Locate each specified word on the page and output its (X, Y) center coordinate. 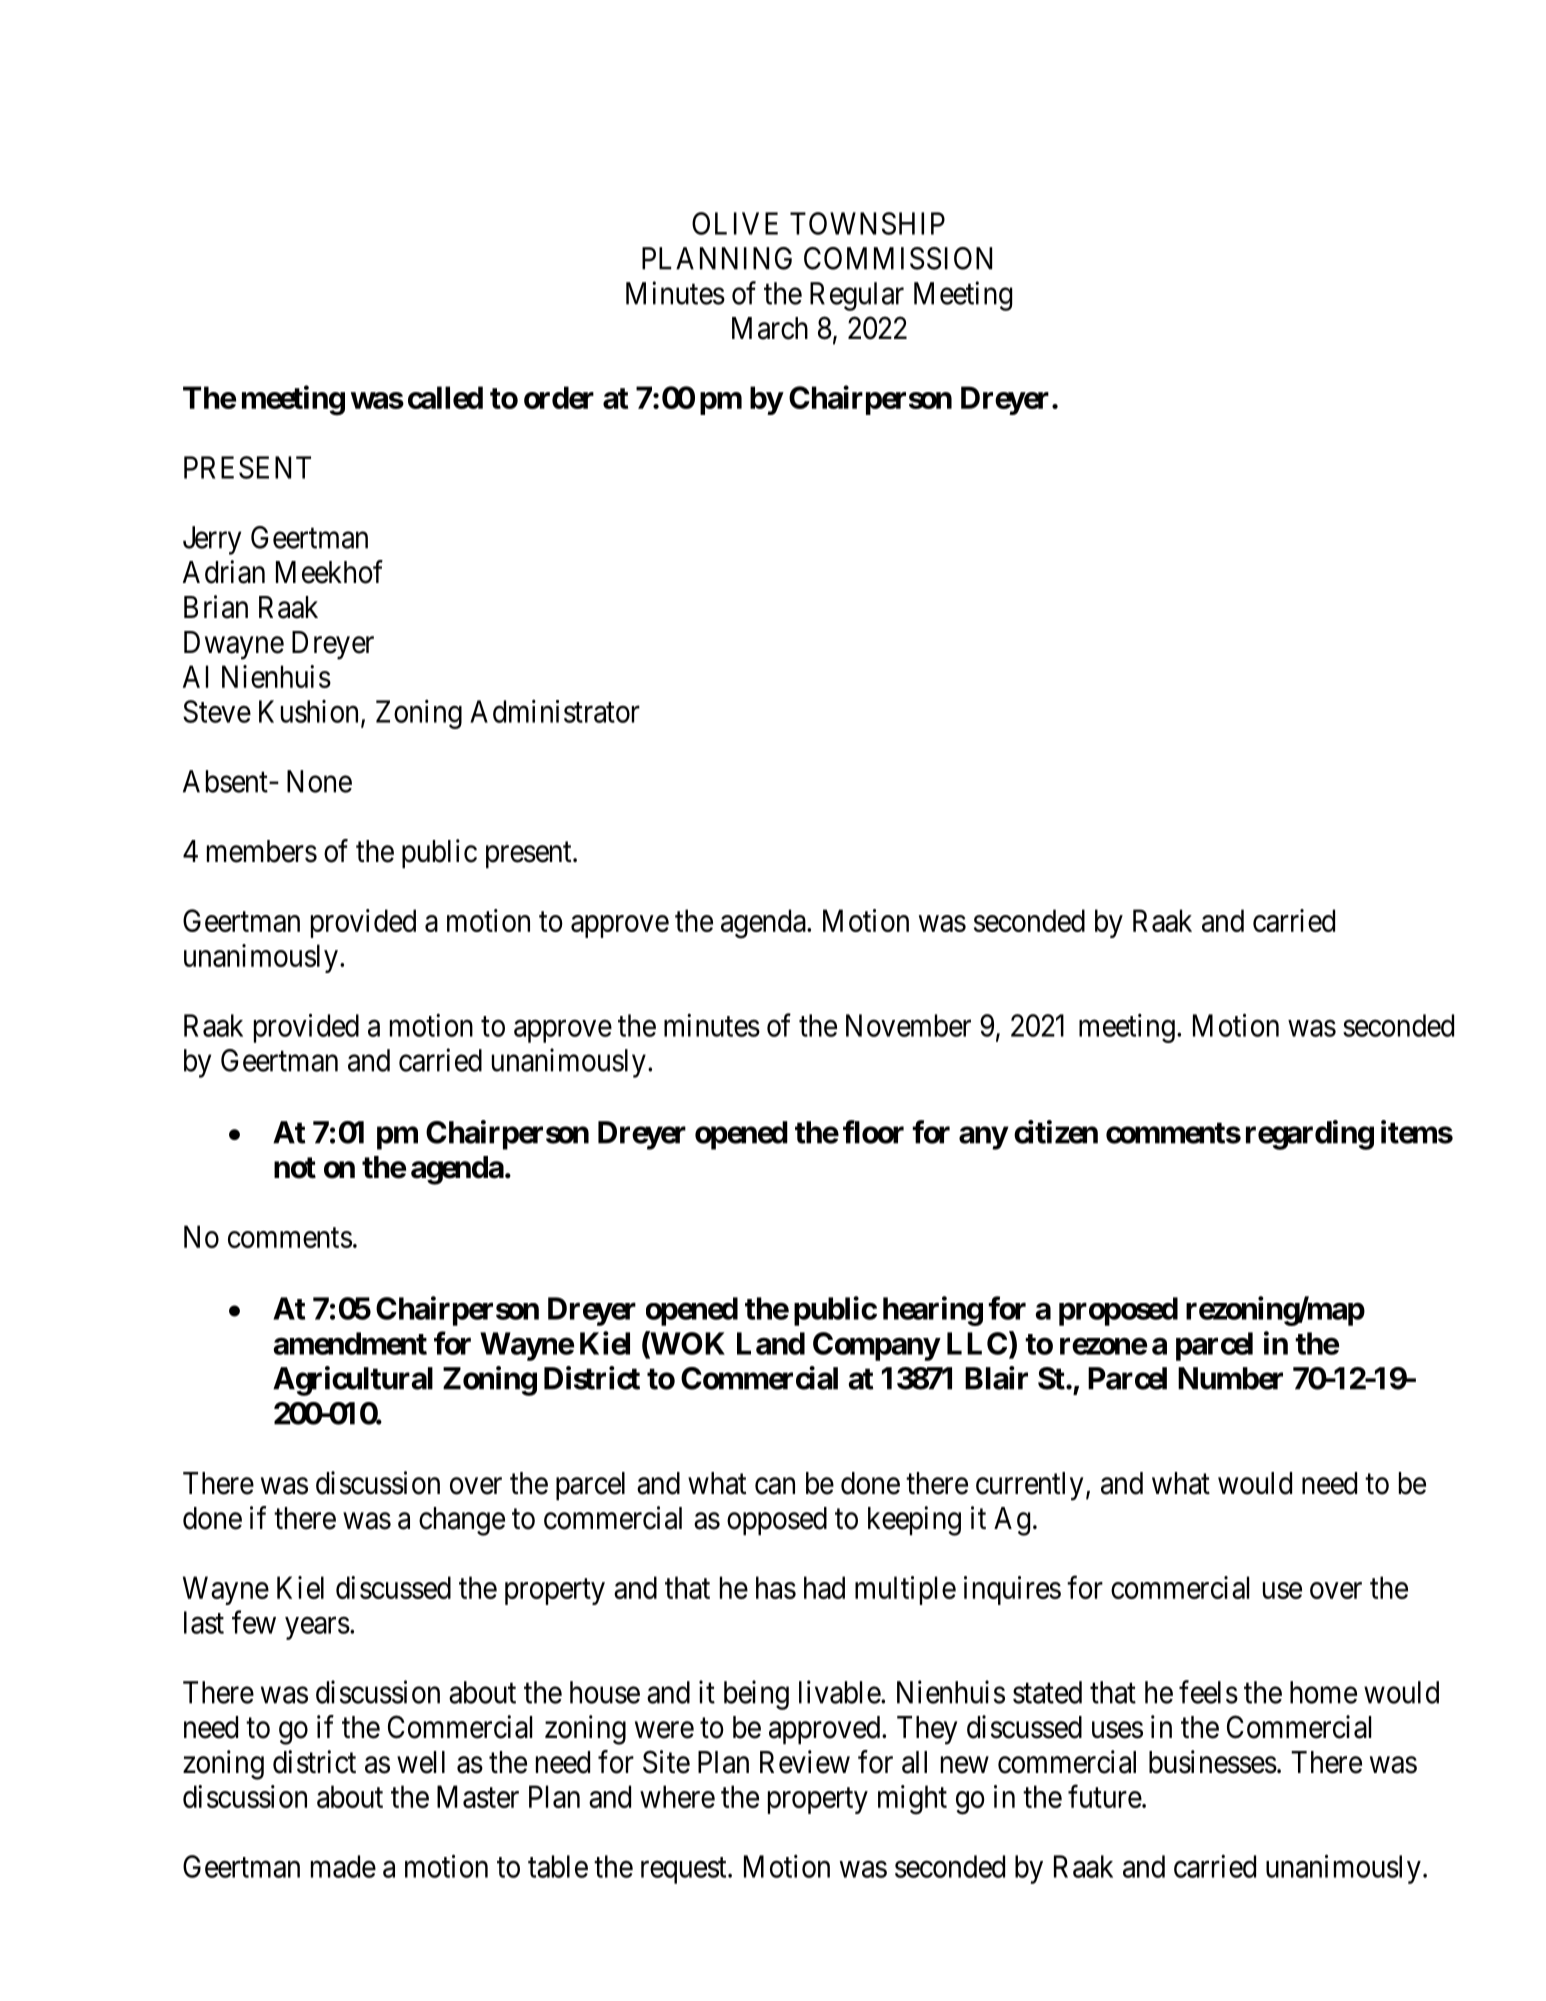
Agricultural (353, 1381)
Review (805, 1762)
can (775, 1486)
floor (873, 1132)
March (770, 328)
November (908, 1025)
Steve (217, 711)
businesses (1213, 1762)
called (445, 397)
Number (1230, 1378)
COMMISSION (898, 258)
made (343, 1866)
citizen (1056, 1132)
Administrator (555, 711)
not (295, 1168)
